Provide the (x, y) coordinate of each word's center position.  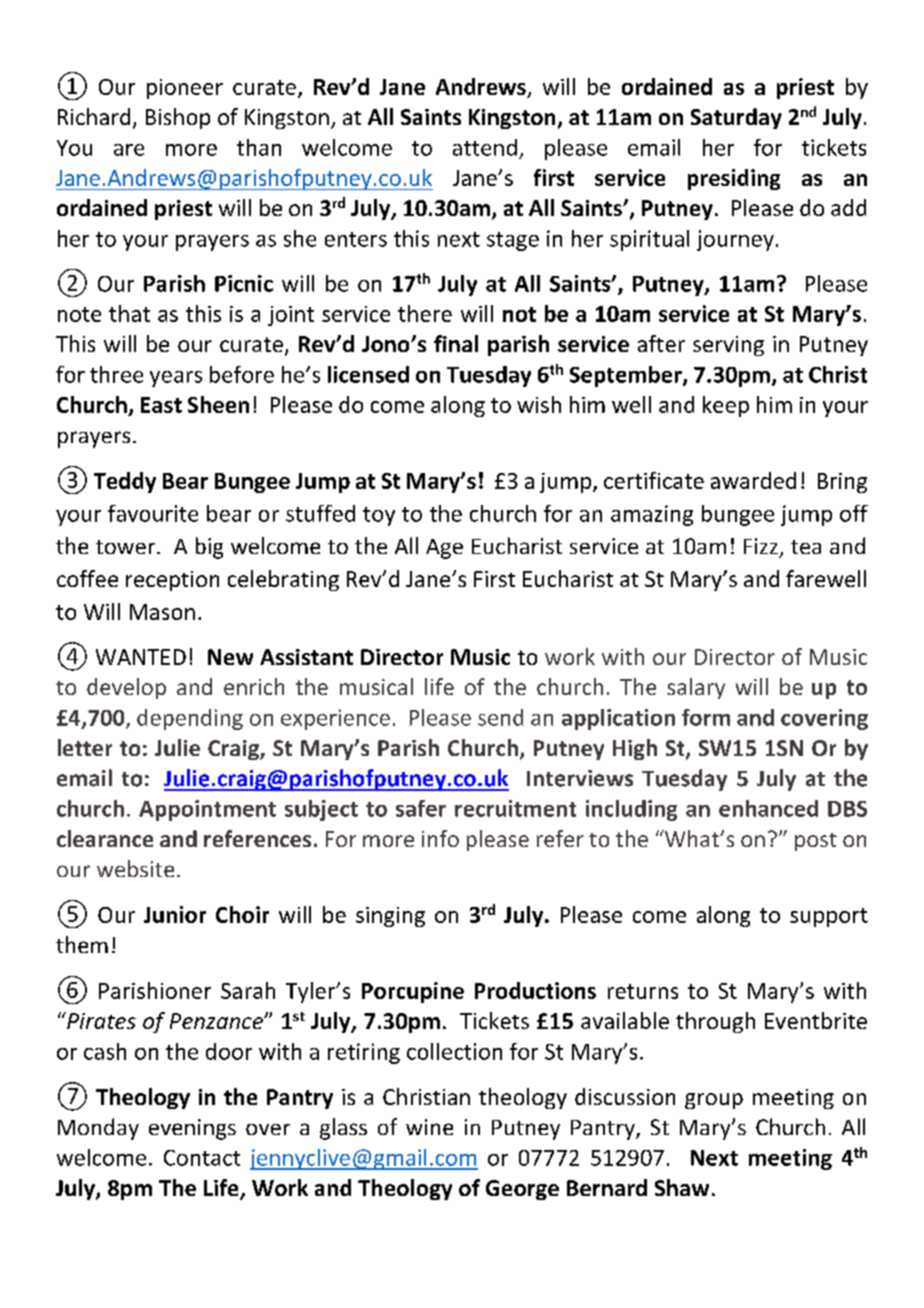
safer (421, 808)
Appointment (207, 810)
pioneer (185, 89)
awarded (753, 480)
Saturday (736, 118)
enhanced (768, 808)
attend (485, 147)
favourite (153, 513)
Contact (202, 1158)
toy (379, 516)
